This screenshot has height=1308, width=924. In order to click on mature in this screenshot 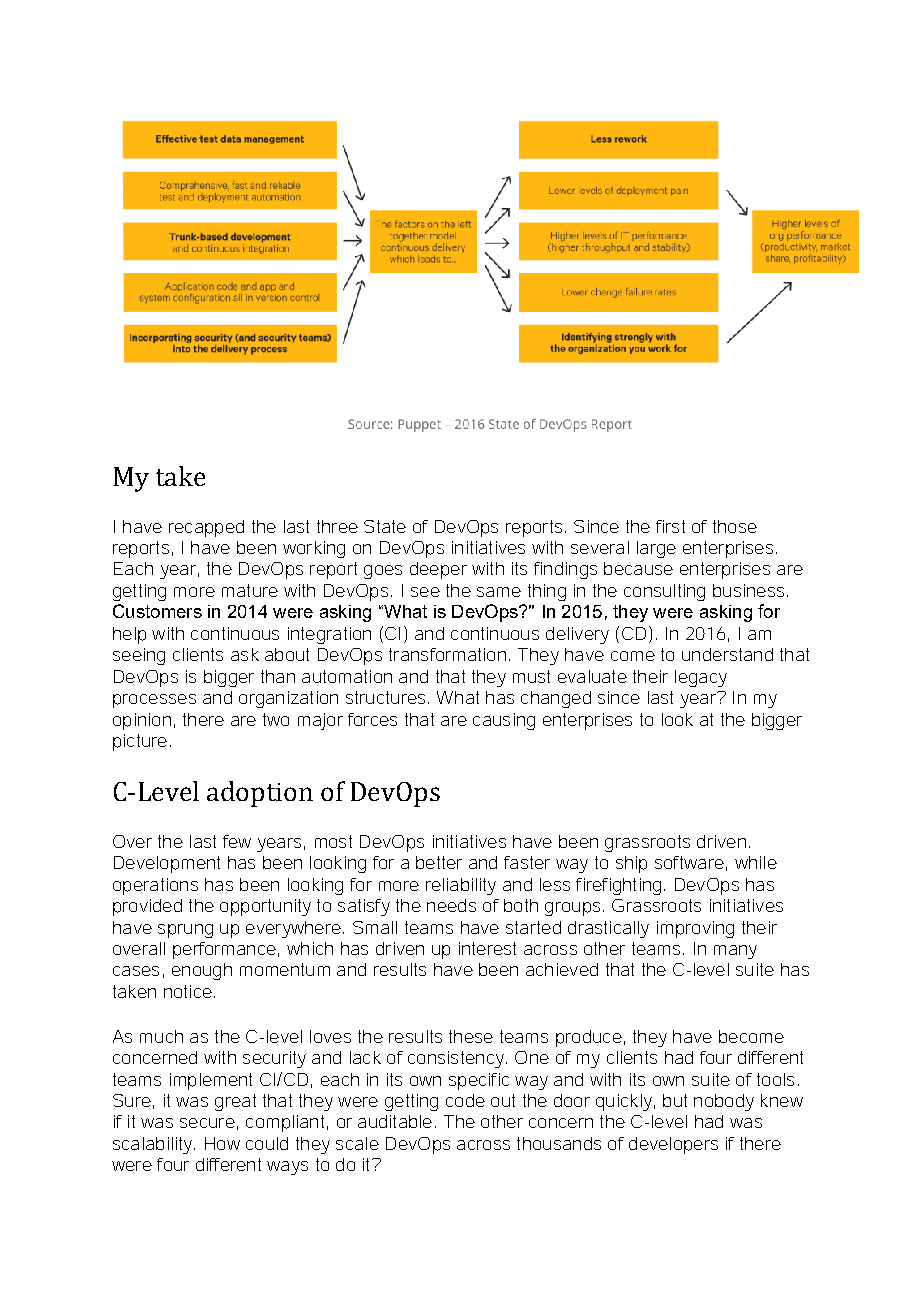, I will do `click(250, 590)`.
